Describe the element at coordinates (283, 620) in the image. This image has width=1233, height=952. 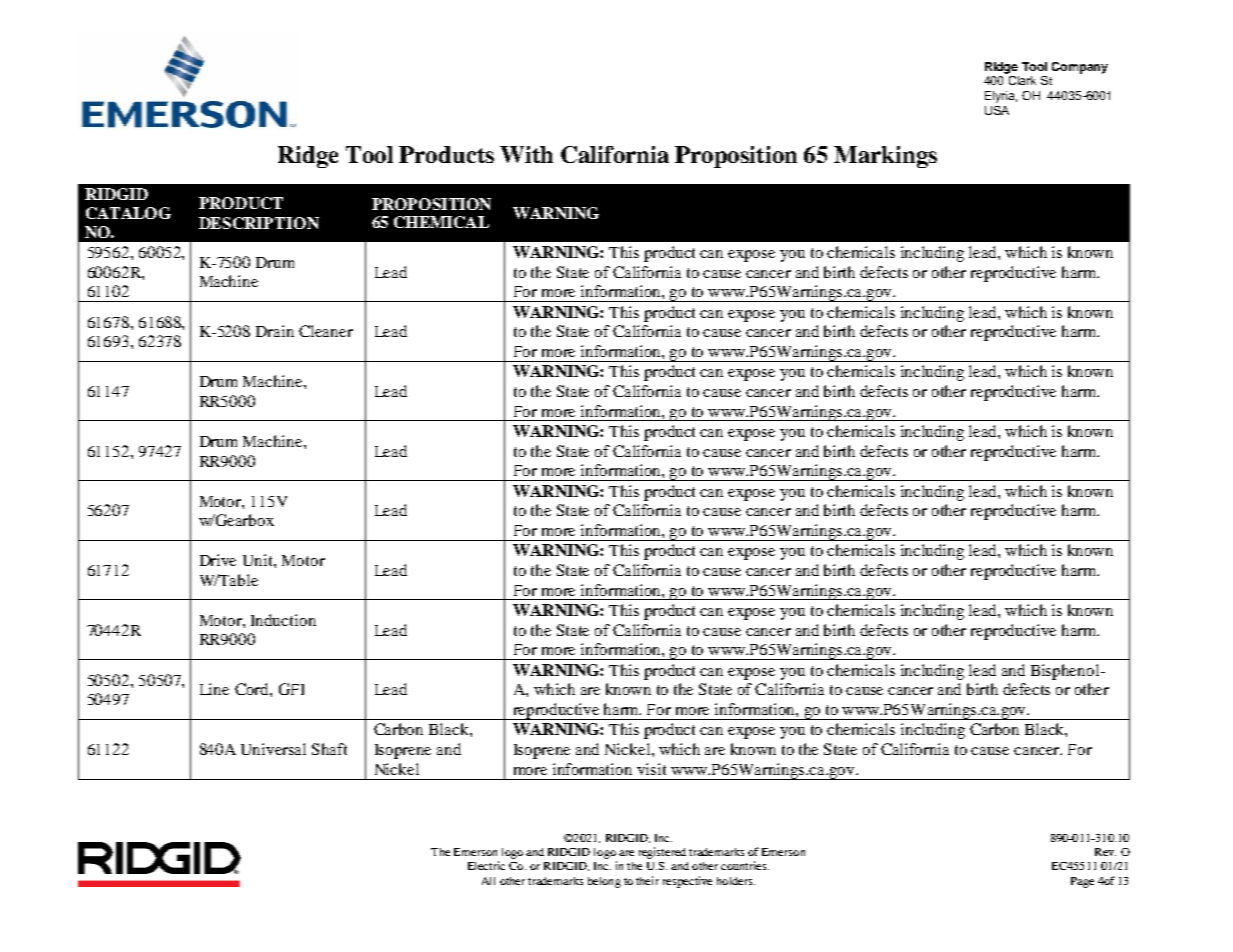
I see `Induction` at that location.
